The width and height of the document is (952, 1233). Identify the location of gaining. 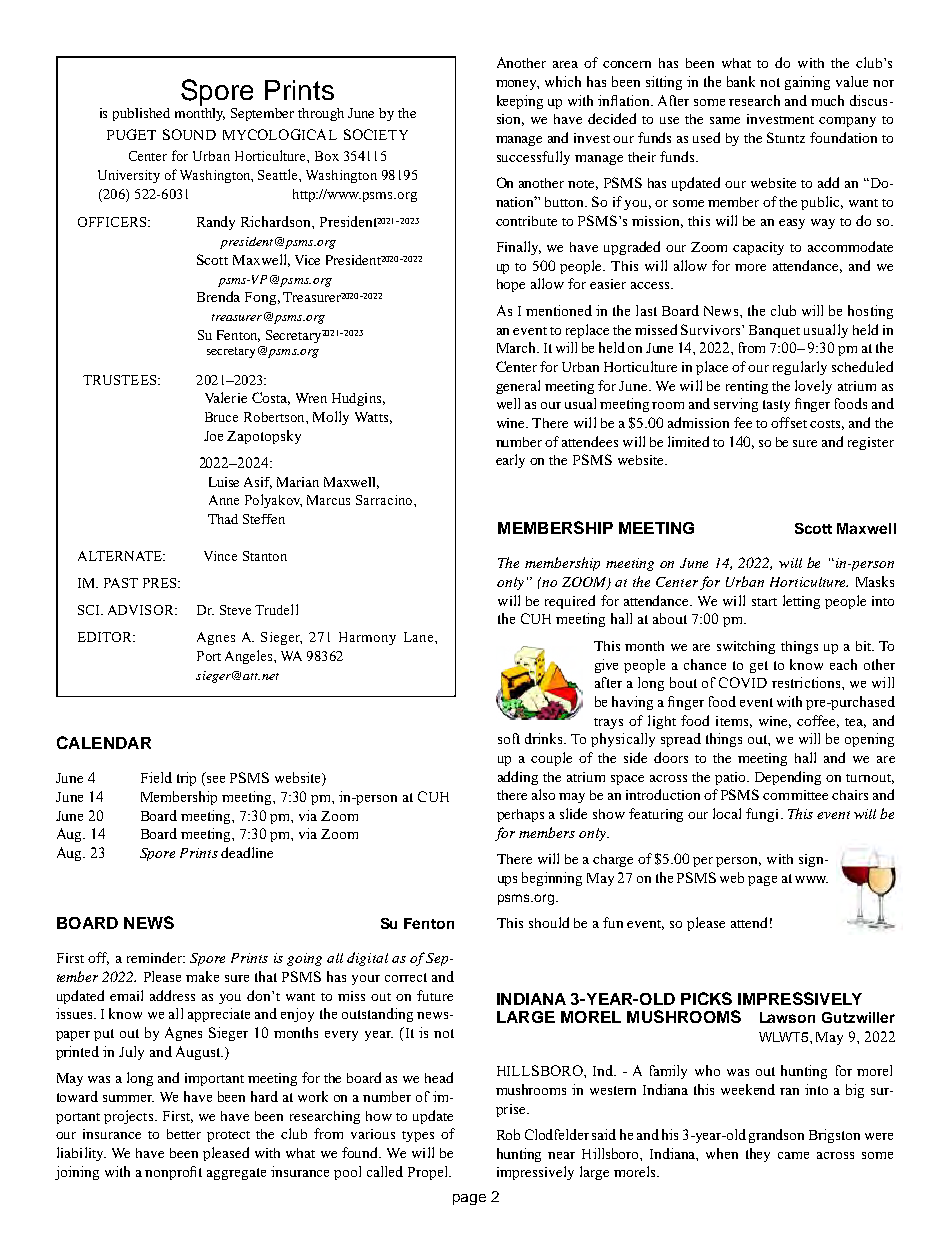
(807, 83).
